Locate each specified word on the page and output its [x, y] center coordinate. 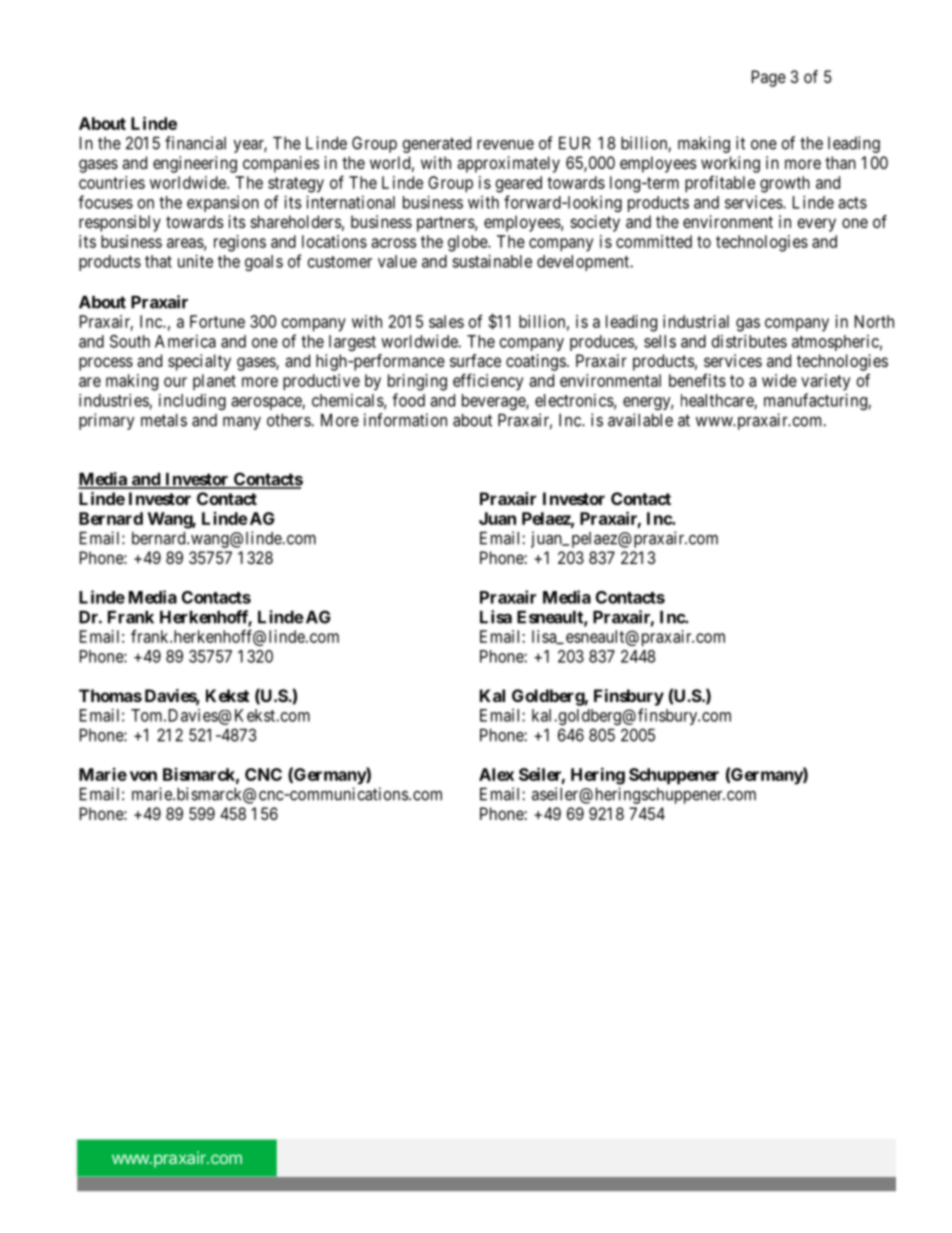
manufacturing [815, 401]
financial [195, 143]
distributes [749, 341]
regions [240, 243]
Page [769, 78]
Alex [496, 774]
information [405, 420]
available [640, 420]
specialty [199, 362]
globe [468, 243]
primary [106, 421]
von [143, 776]
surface [475, 360]
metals [164, 420]
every [816, 225]
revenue [505, 145]
